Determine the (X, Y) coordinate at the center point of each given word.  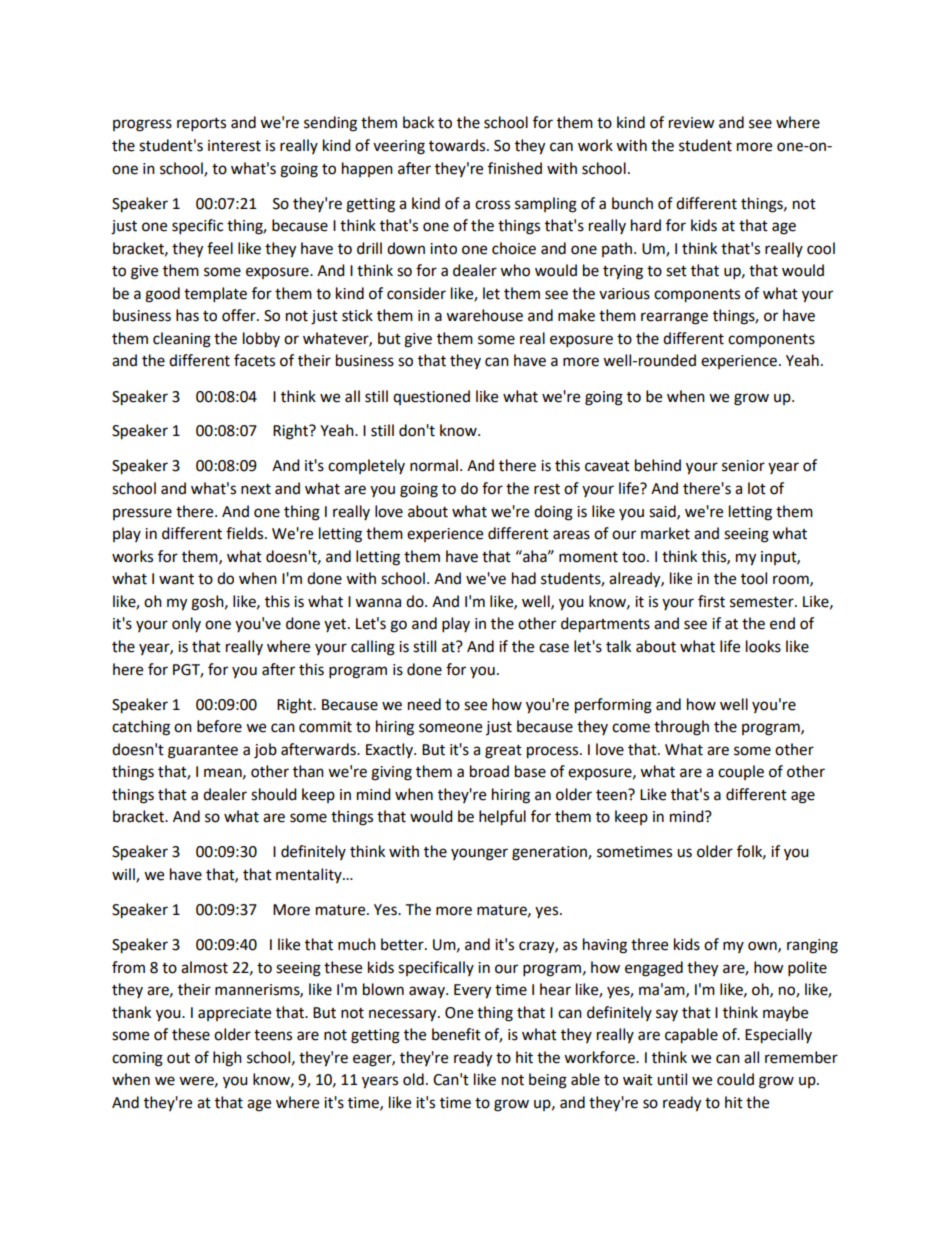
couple (741, 772)
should (274, 794)
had (524, 578)
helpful (502, 818)
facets (254, 360)
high (227, 1059)
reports (201, 125)
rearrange (674, 318)
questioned (431, 397)
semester (763, 602)
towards (458, 145)
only (186, 624)
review (692, 123)
